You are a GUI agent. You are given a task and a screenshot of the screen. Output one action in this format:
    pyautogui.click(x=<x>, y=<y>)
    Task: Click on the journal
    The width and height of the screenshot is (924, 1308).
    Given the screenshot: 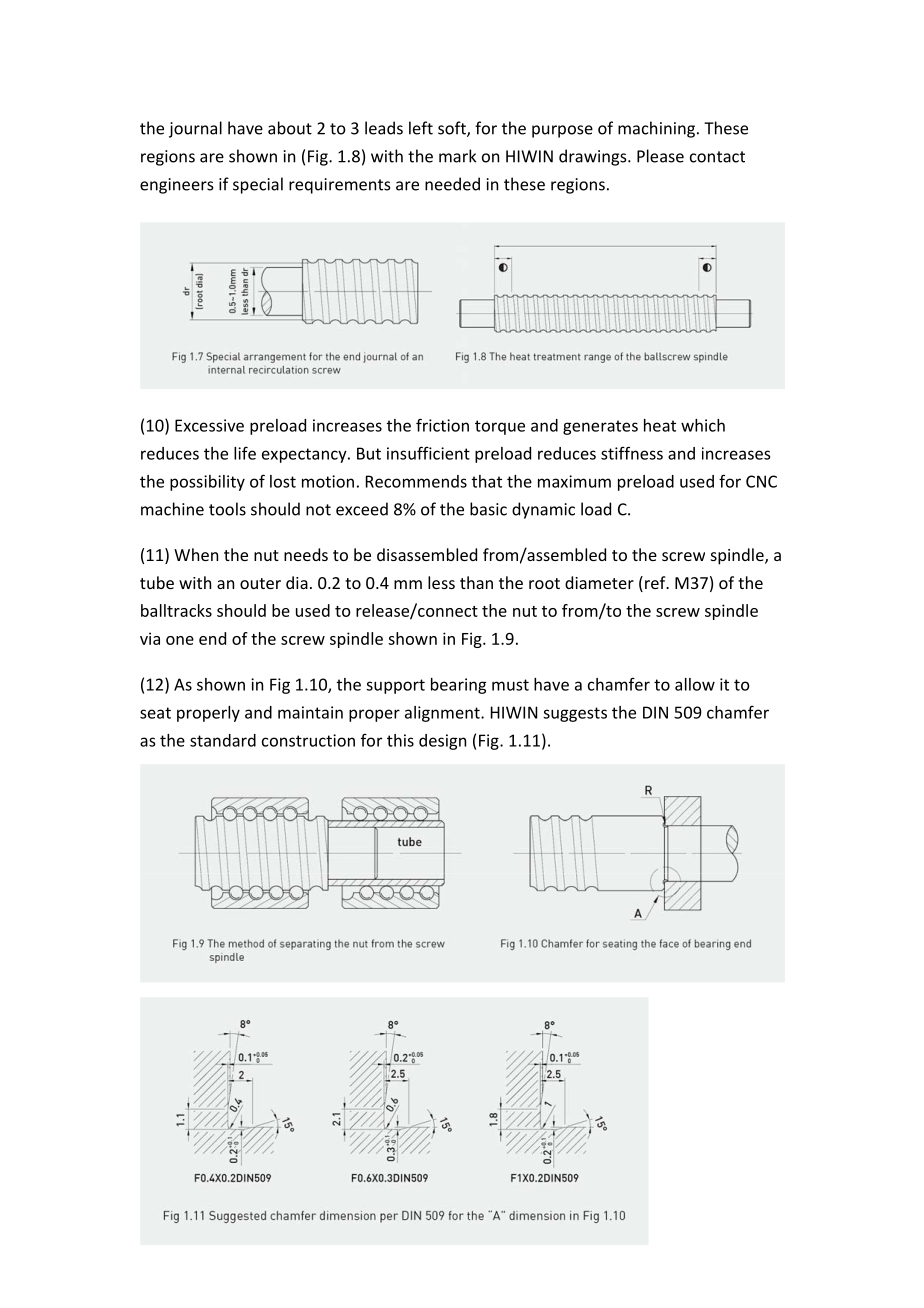 What is the action you would take?
    pyautogui.click(x=195, y=129)
